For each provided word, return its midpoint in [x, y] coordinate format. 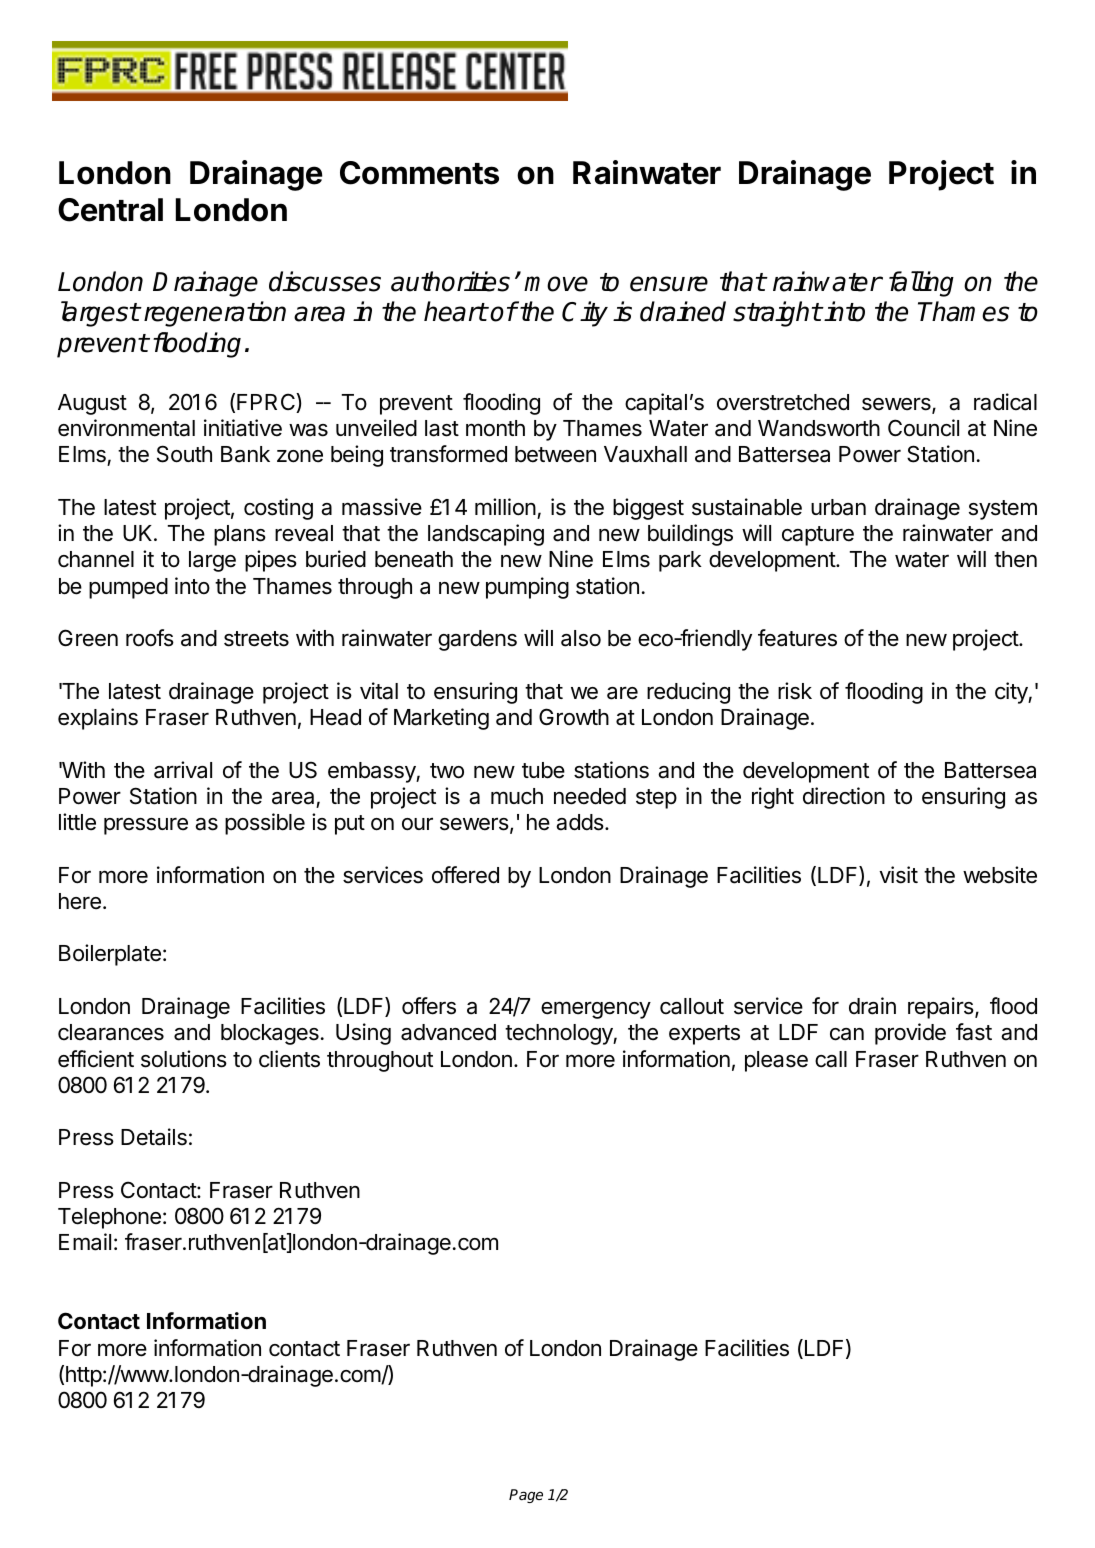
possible [265, 824]
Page [526, 1496]
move [556, 284]
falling [921, 284]
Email [85, 1242]
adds [581, 822]
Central [110, 210]
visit [898, 875]
